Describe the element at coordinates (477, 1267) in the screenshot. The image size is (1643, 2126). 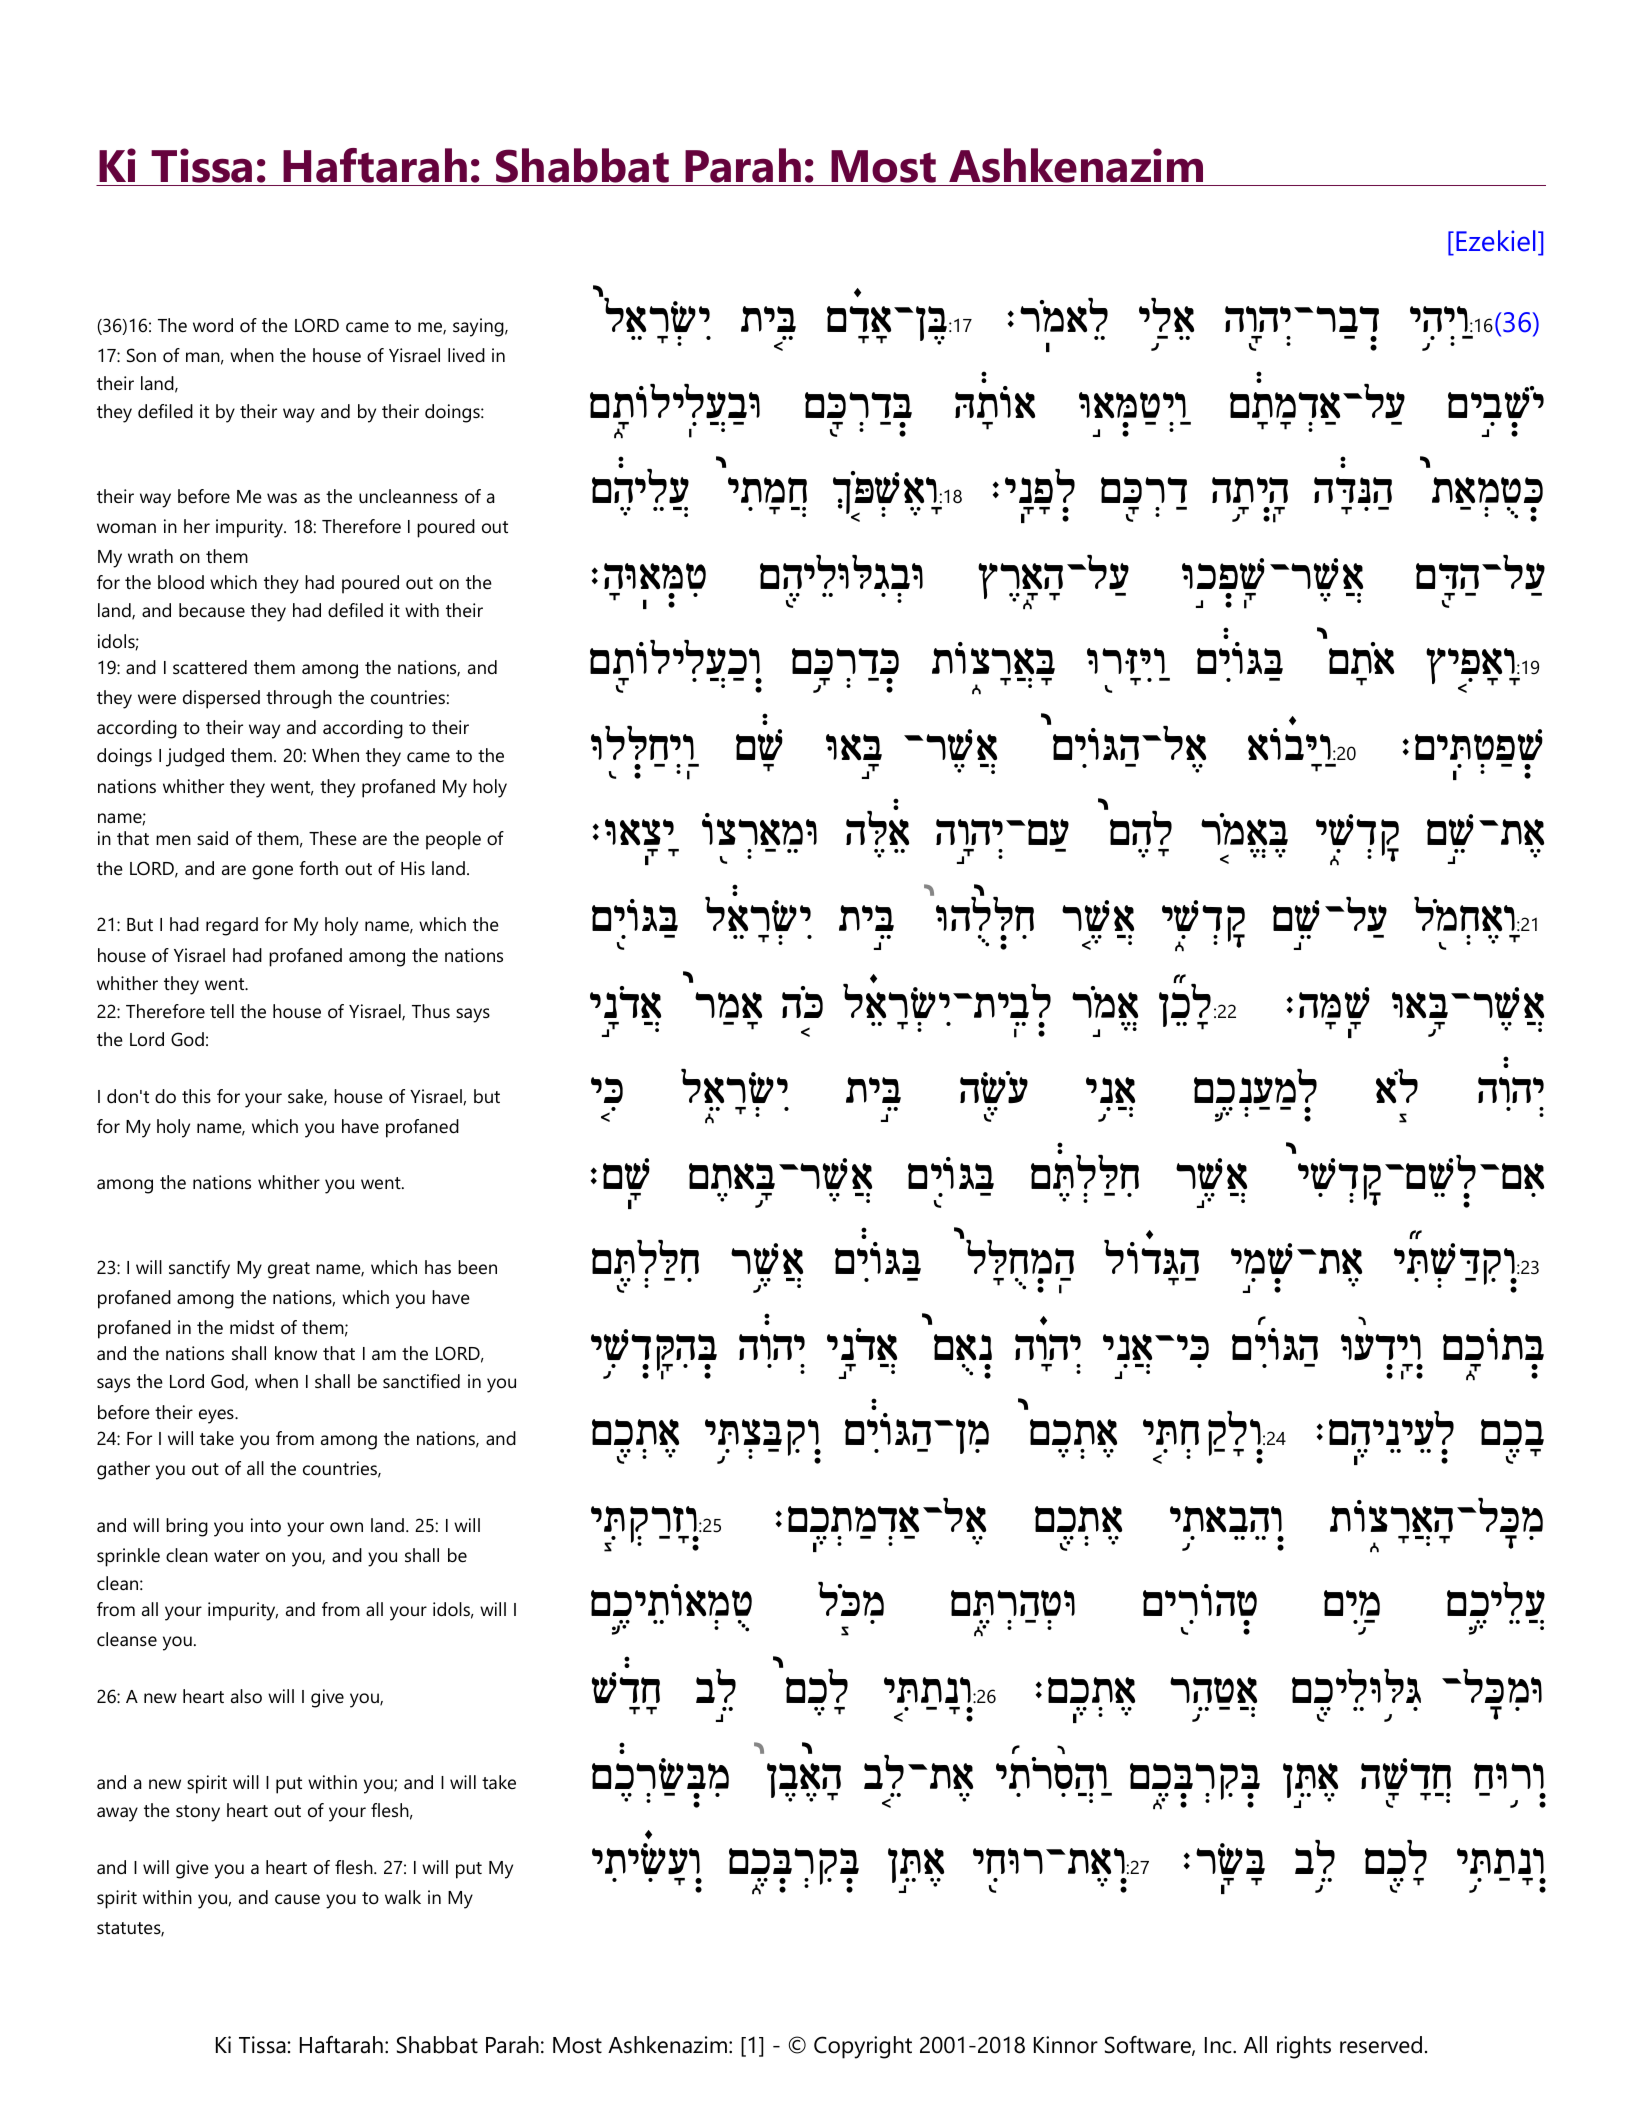
I see `been` at that location.
